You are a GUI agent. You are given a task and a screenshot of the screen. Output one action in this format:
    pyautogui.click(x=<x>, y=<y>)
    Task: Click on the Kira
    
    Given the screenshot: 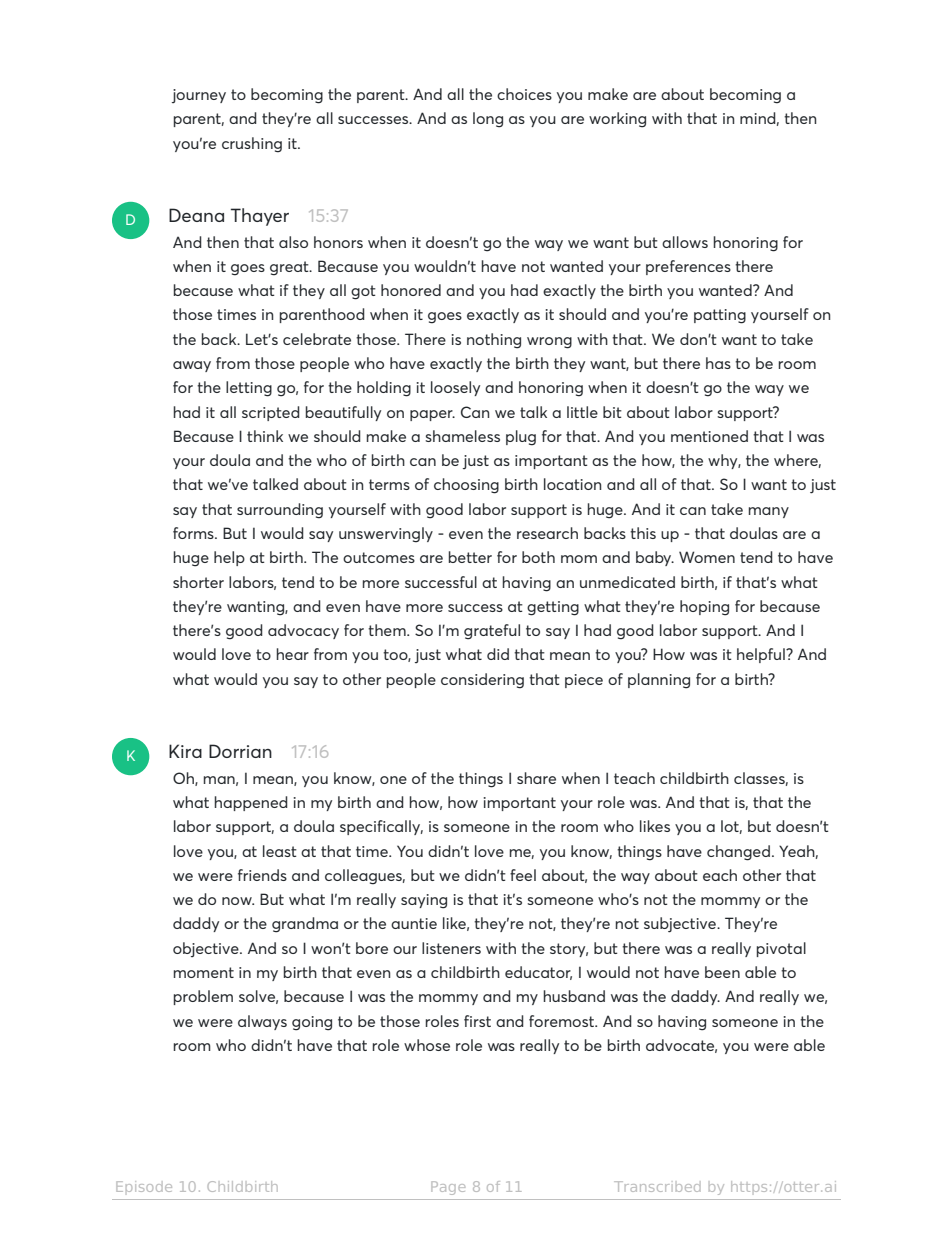 What is the action you would take?
    pyautogui.click(x=185, y=751)
